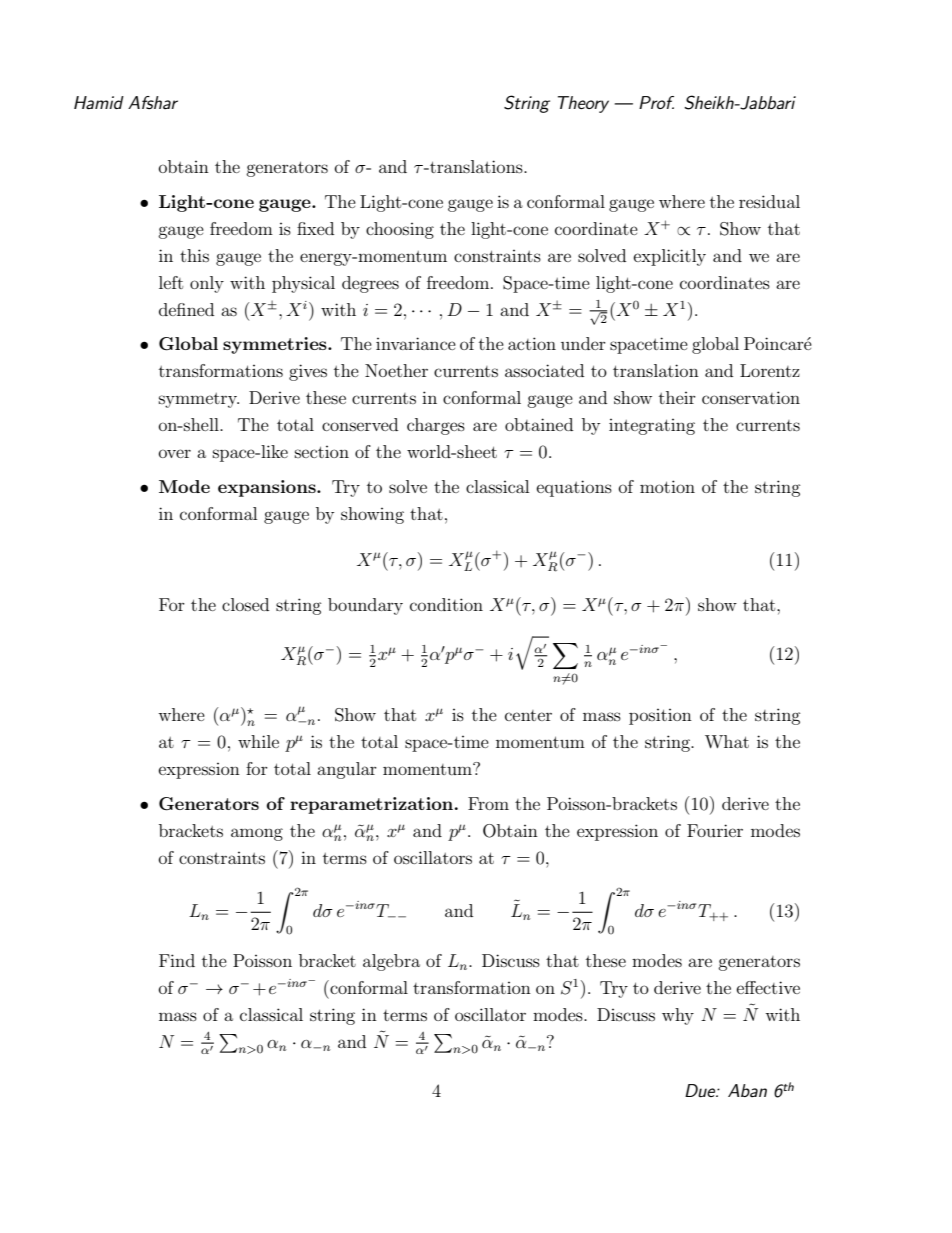 The height and width of the screenshot is (1233, 952). Describe the element at coordinates (258, 741) in the screenshot. I see `while` at that location.
